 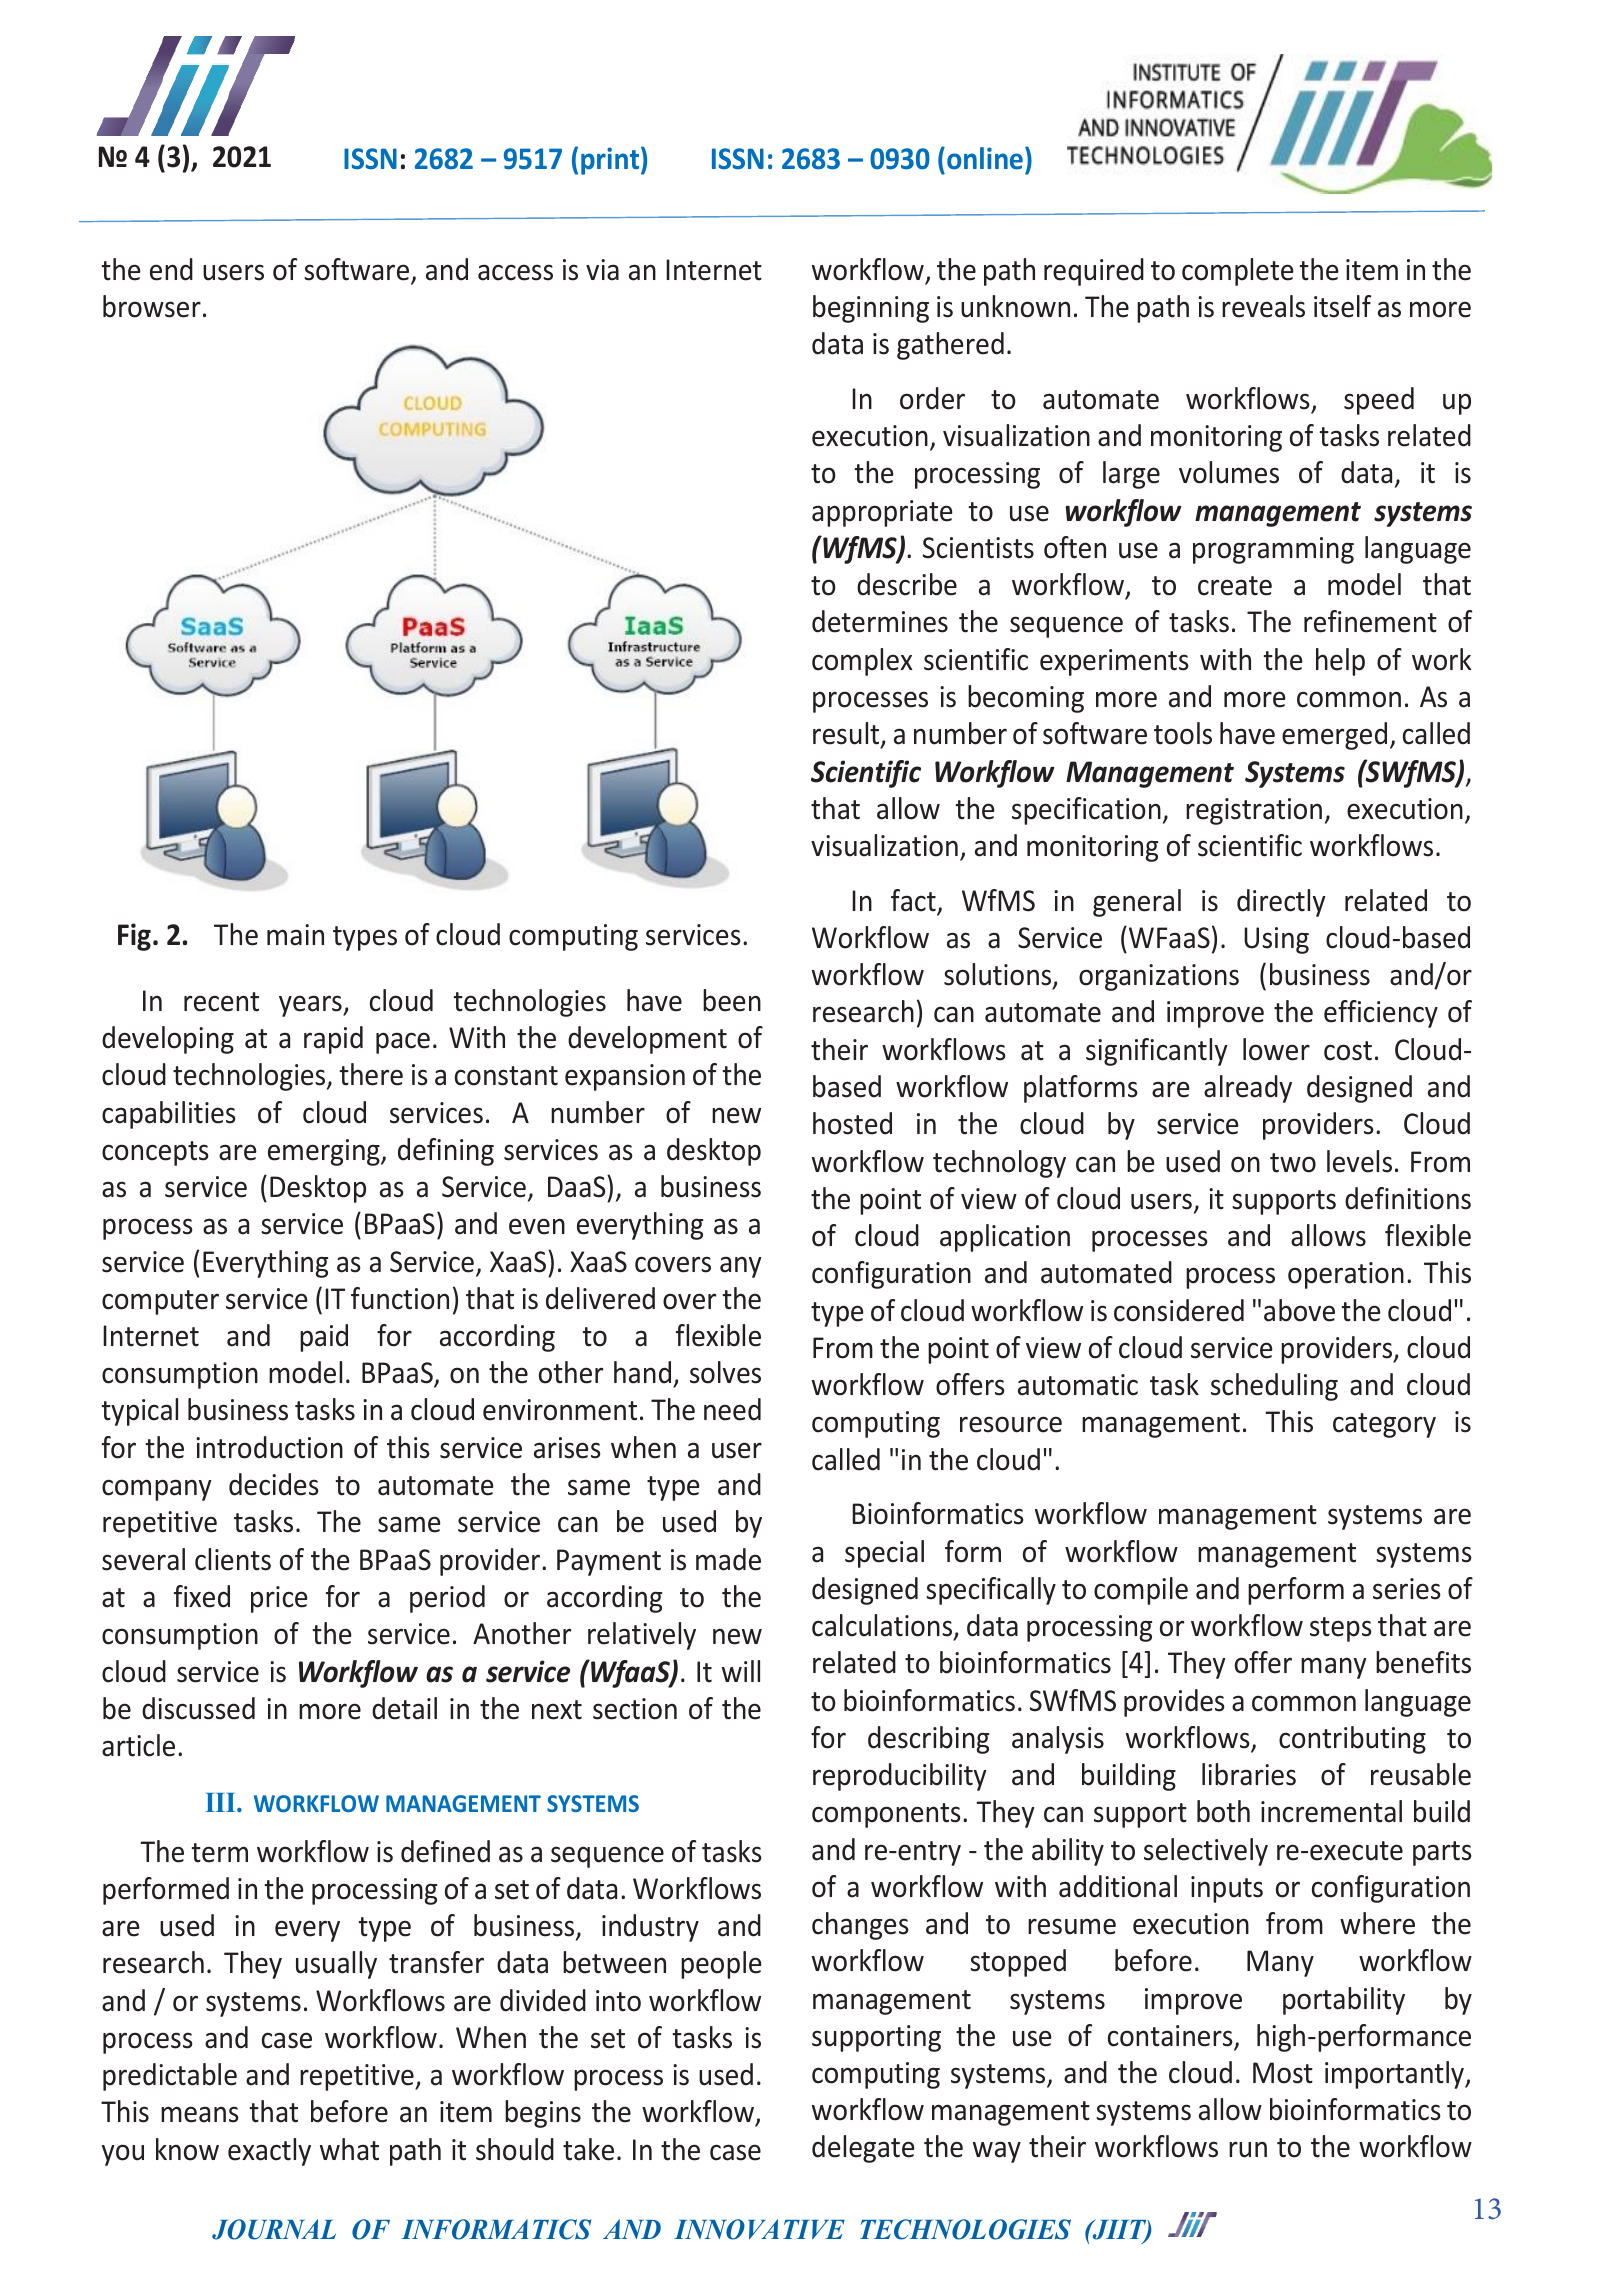 I want to click on exactly, so click(x=269, y=2152).
